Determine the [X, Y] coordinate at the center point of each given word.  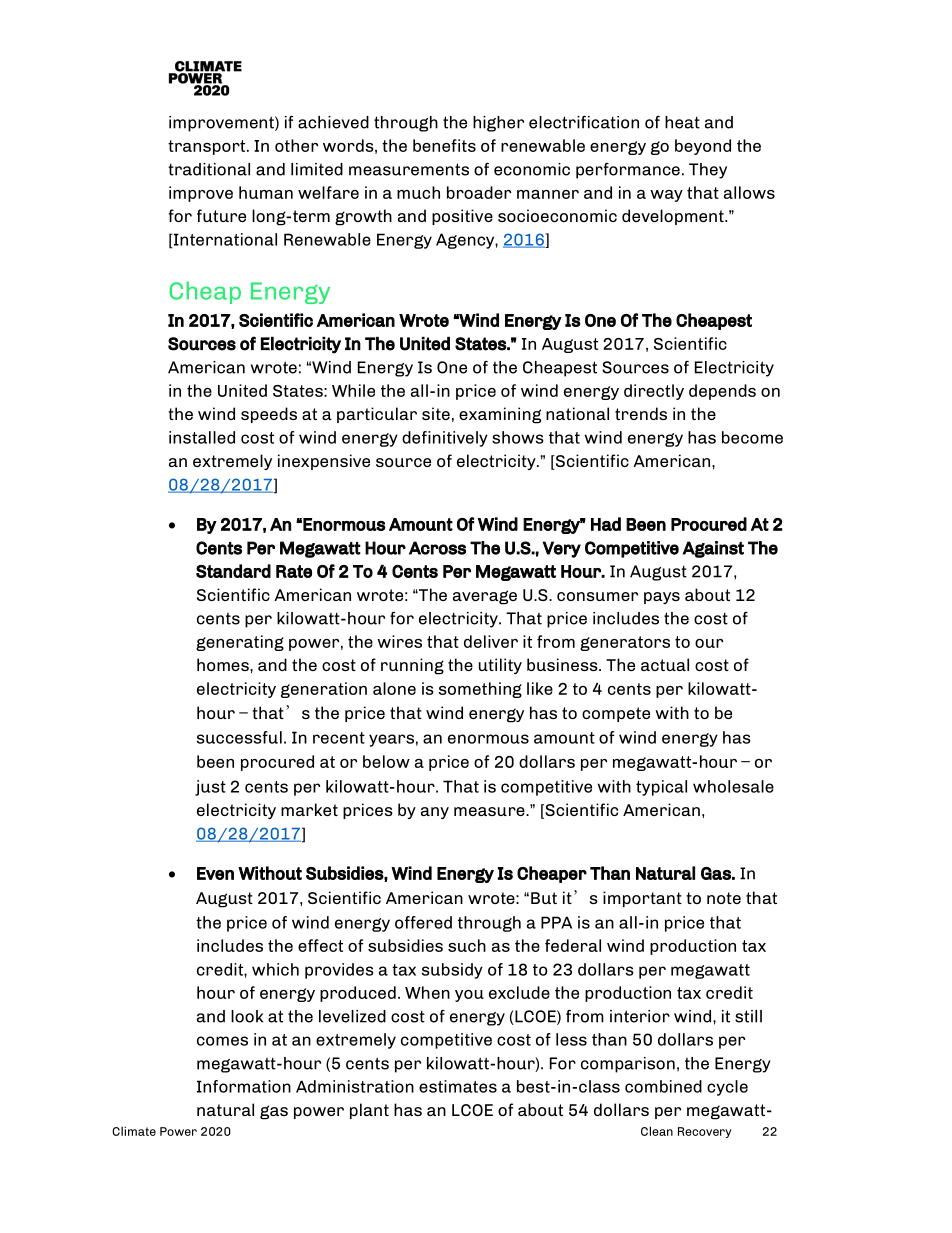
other [296, 145]
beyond [703, 147]
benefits [444, 145]
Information [244, 1086]
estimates [458, 1086]
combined [663, 1086]
